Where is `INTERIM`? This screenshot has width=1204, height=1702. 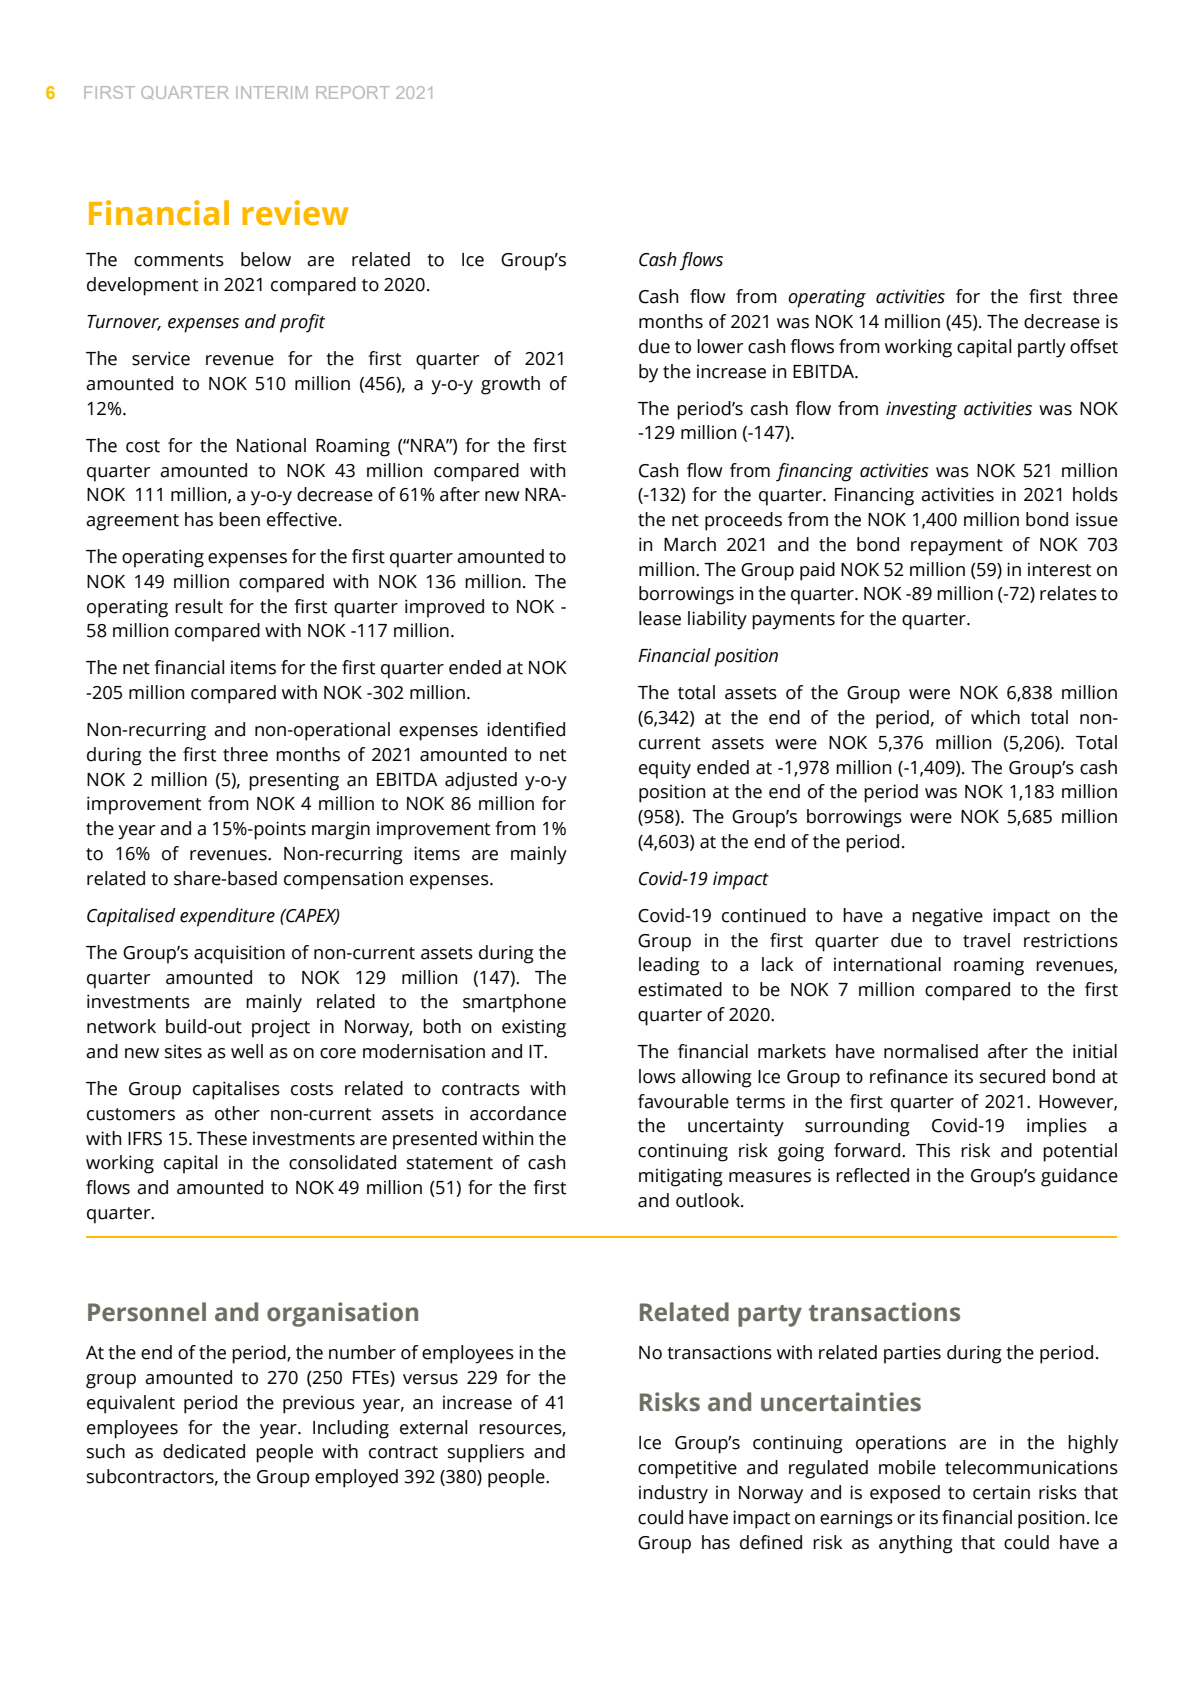
INTERIM is located at coordinates (272, 92).
